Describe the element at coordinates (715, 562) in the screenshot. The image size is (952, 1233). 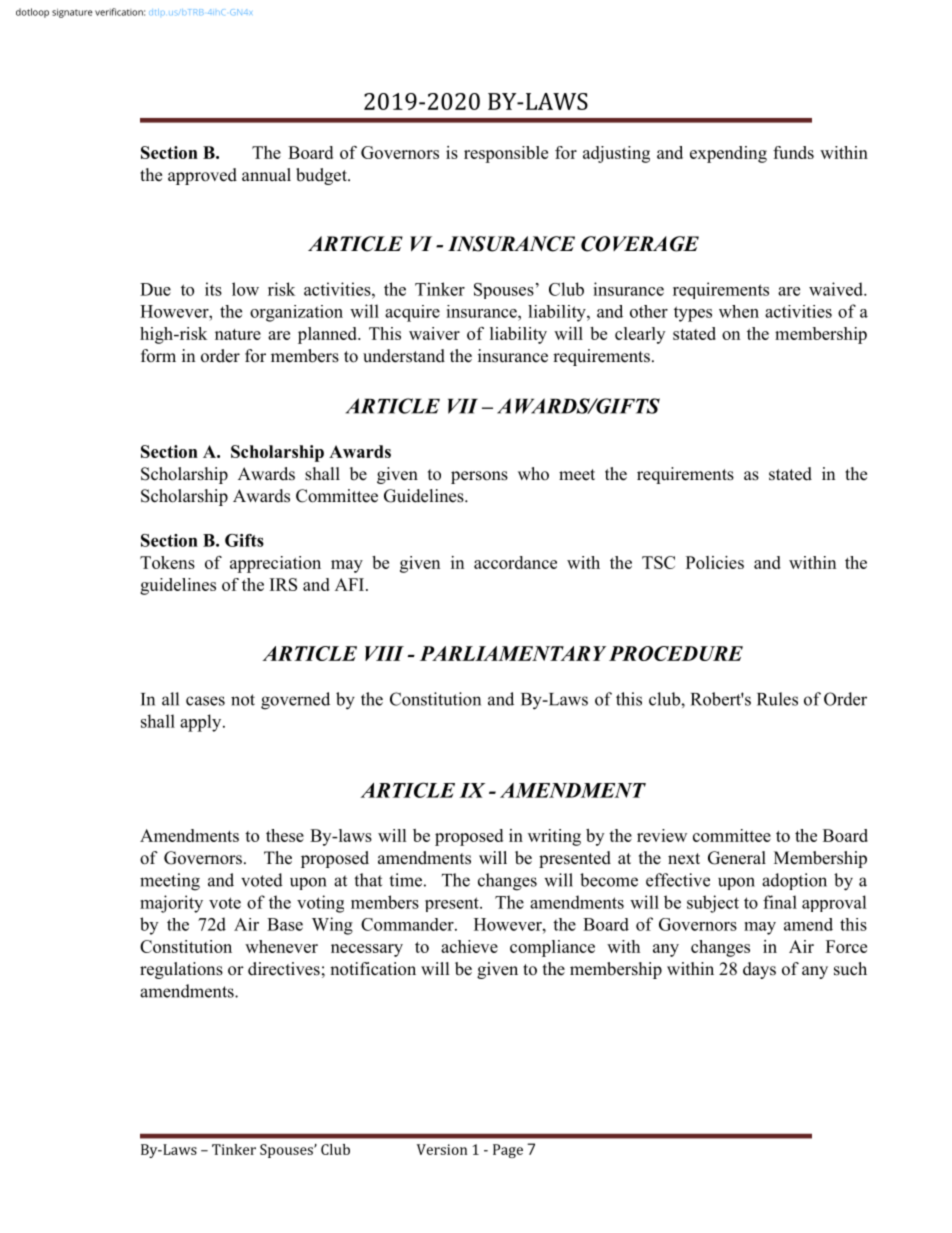
I see `Policies` at that location.
